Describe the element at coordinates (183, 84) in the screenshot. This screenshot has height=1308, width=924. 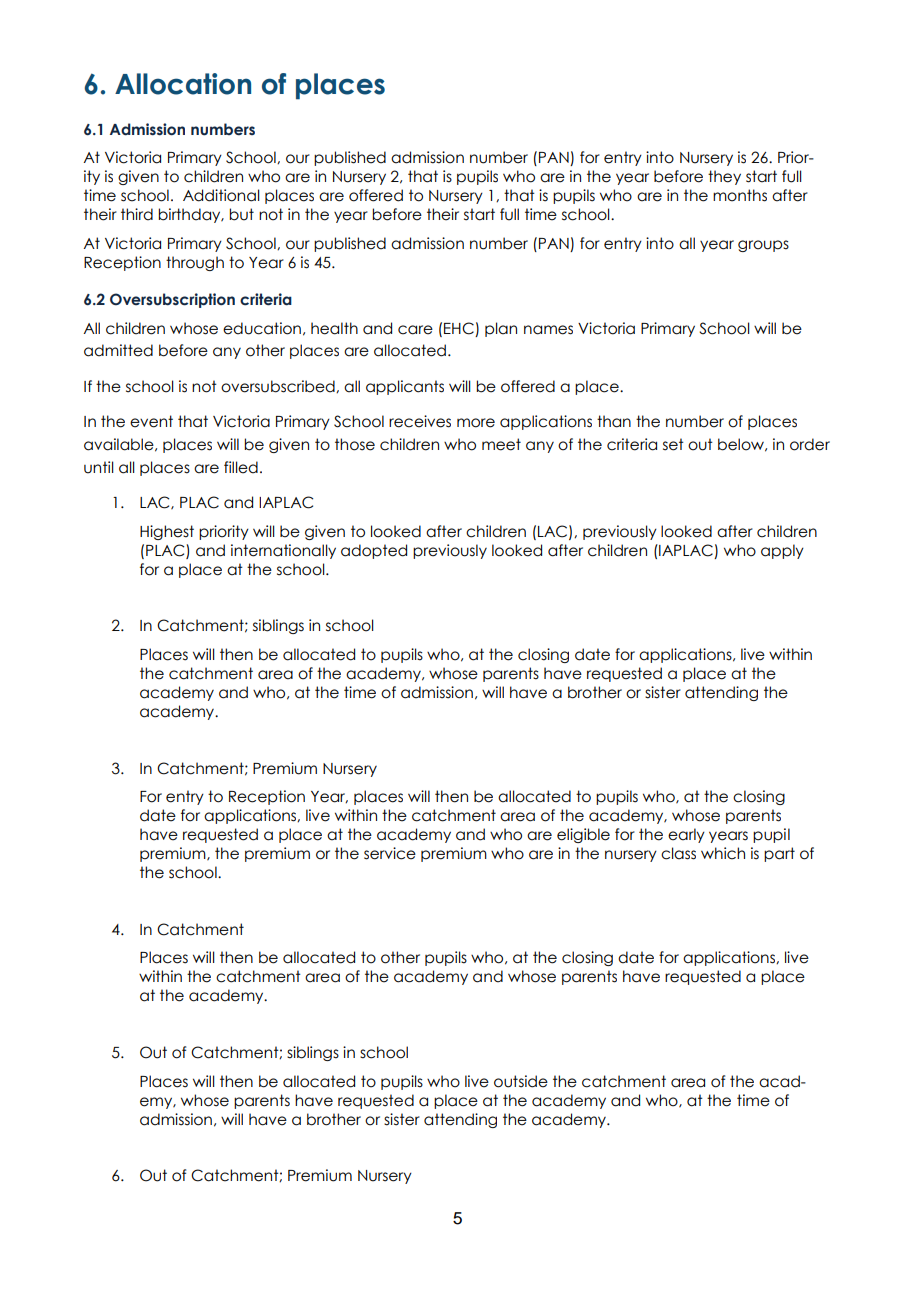
I see `Allocation` at that location.
